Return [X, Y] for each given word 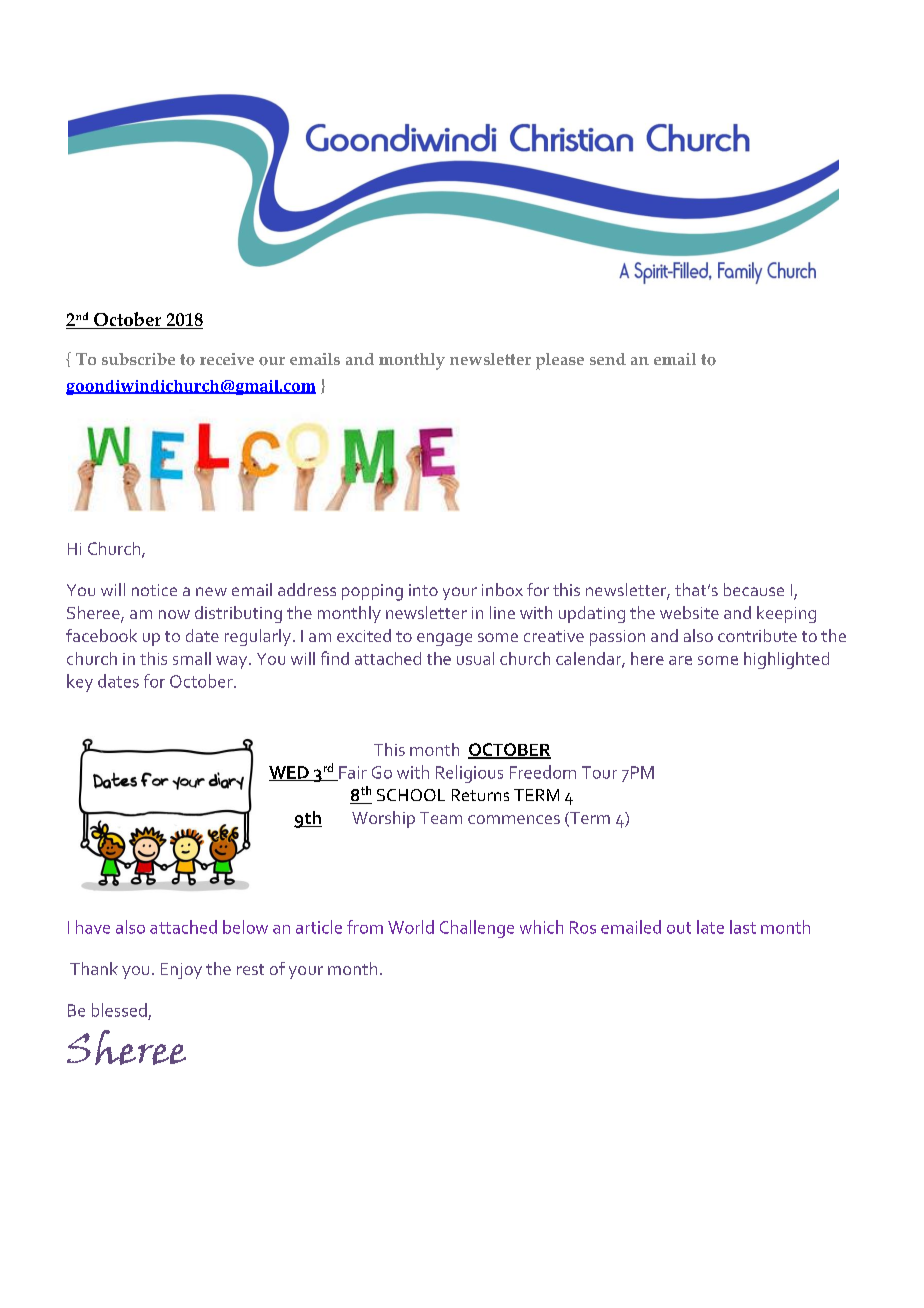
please [560, 361]
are [680, 660]
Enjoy [181, 971]
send [608, 359]
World [411, 927]
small [192, 658]
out [679, 928]
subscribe [138, 359]
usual [475, 658]
